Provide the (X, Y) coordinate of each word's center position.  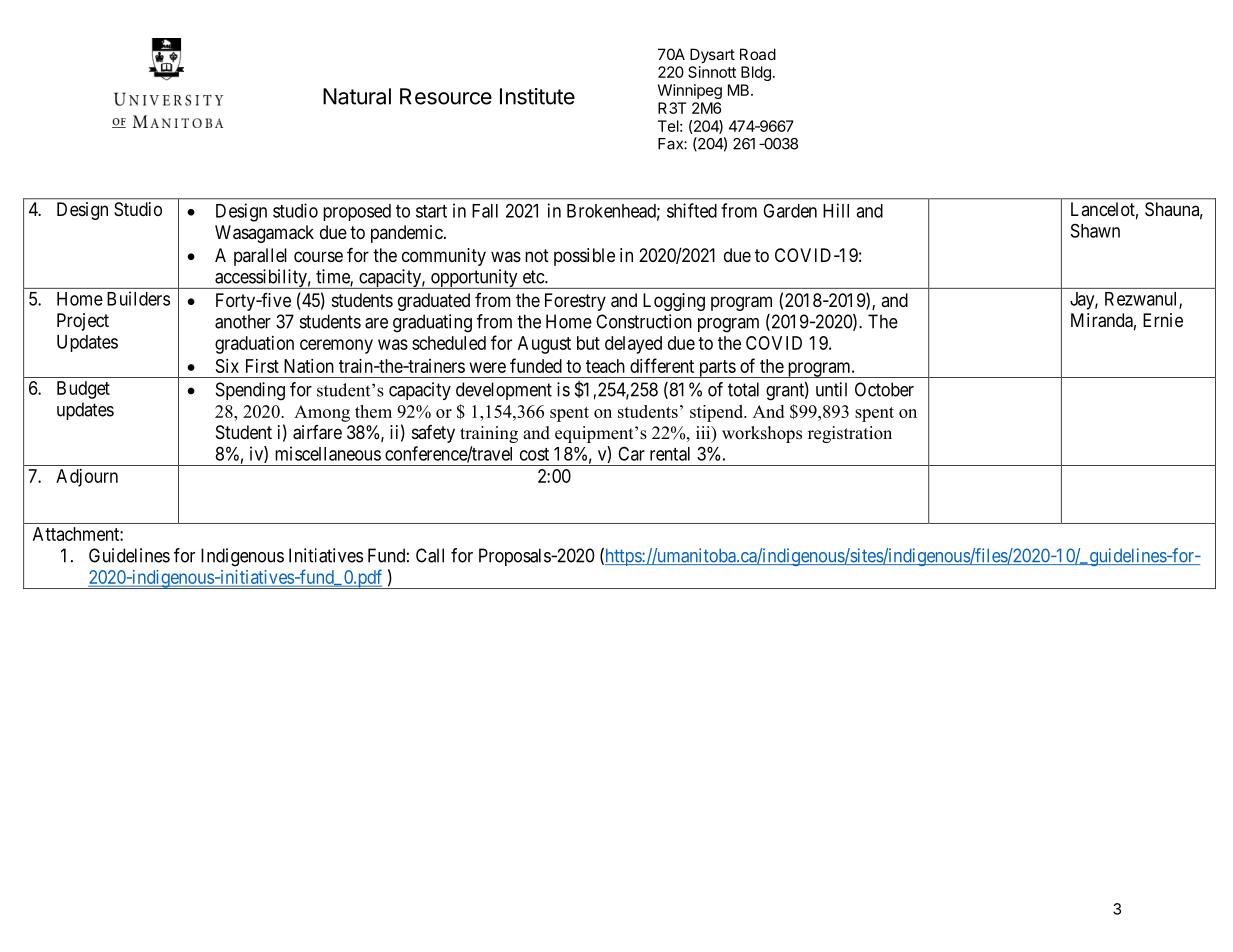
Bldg (756, 73)
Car (631, 453)
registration (850, 434)
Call (430, 555)
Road (758, 54)
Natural (357, 96)
